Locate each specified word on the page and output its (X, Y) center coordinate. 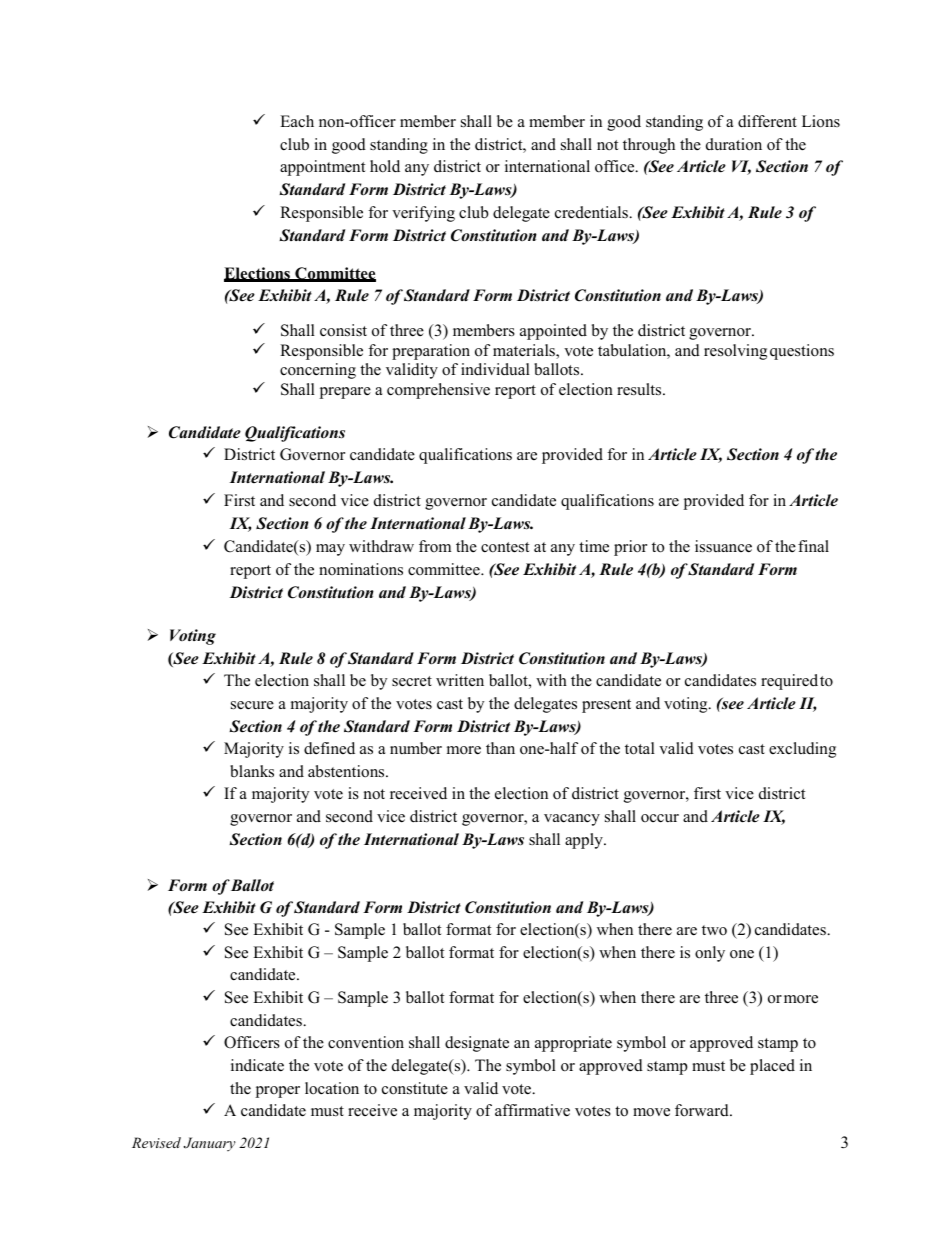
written (460, 680)
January (210, 1144)
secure (252, 705)
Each (297, 121)
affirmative (532, 1110)
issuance (723, 546)
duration (734, 144)
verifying (423, 214)
